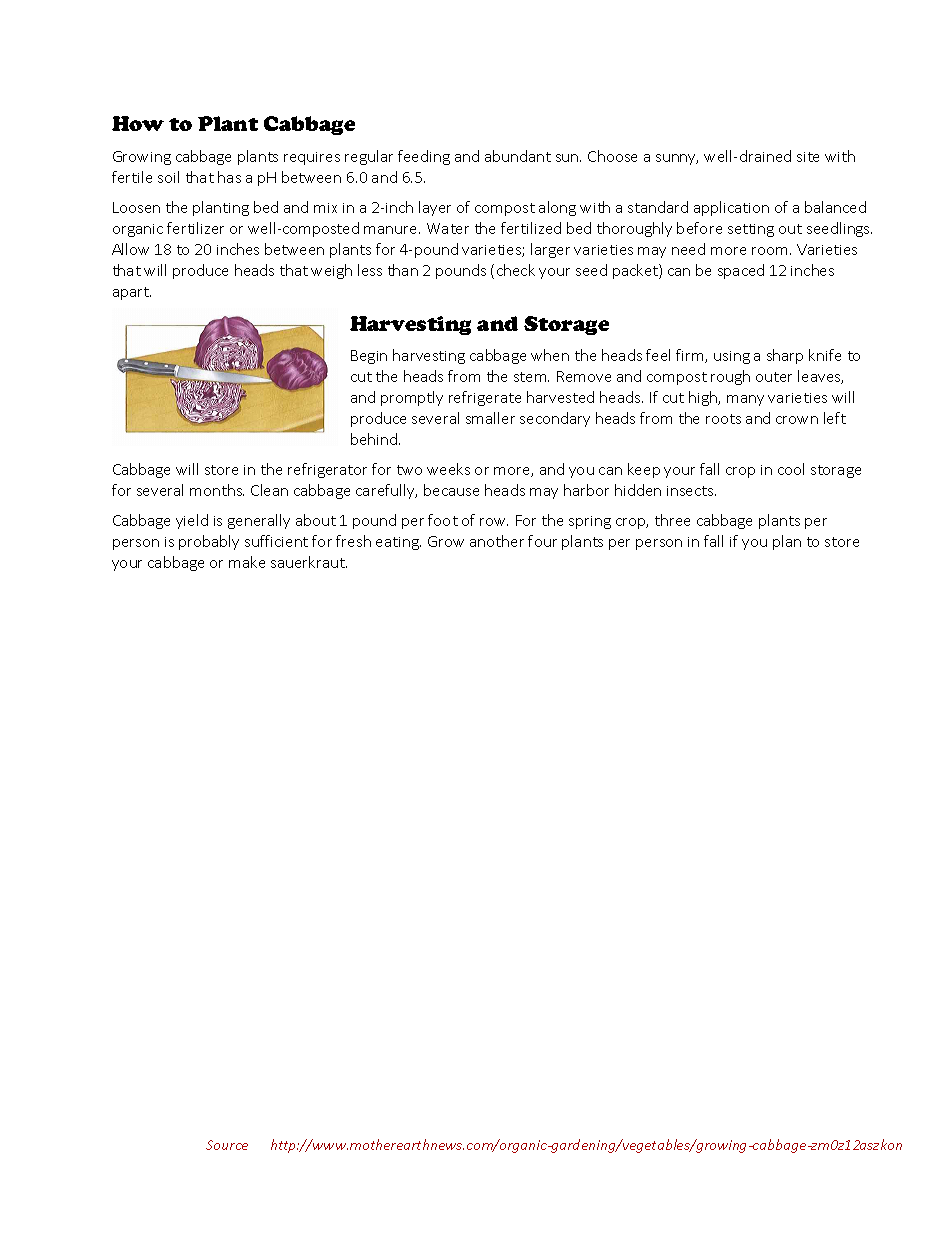 The height and width of the image is (1233, 952). I want to click on Source, so click(227, 1145).
